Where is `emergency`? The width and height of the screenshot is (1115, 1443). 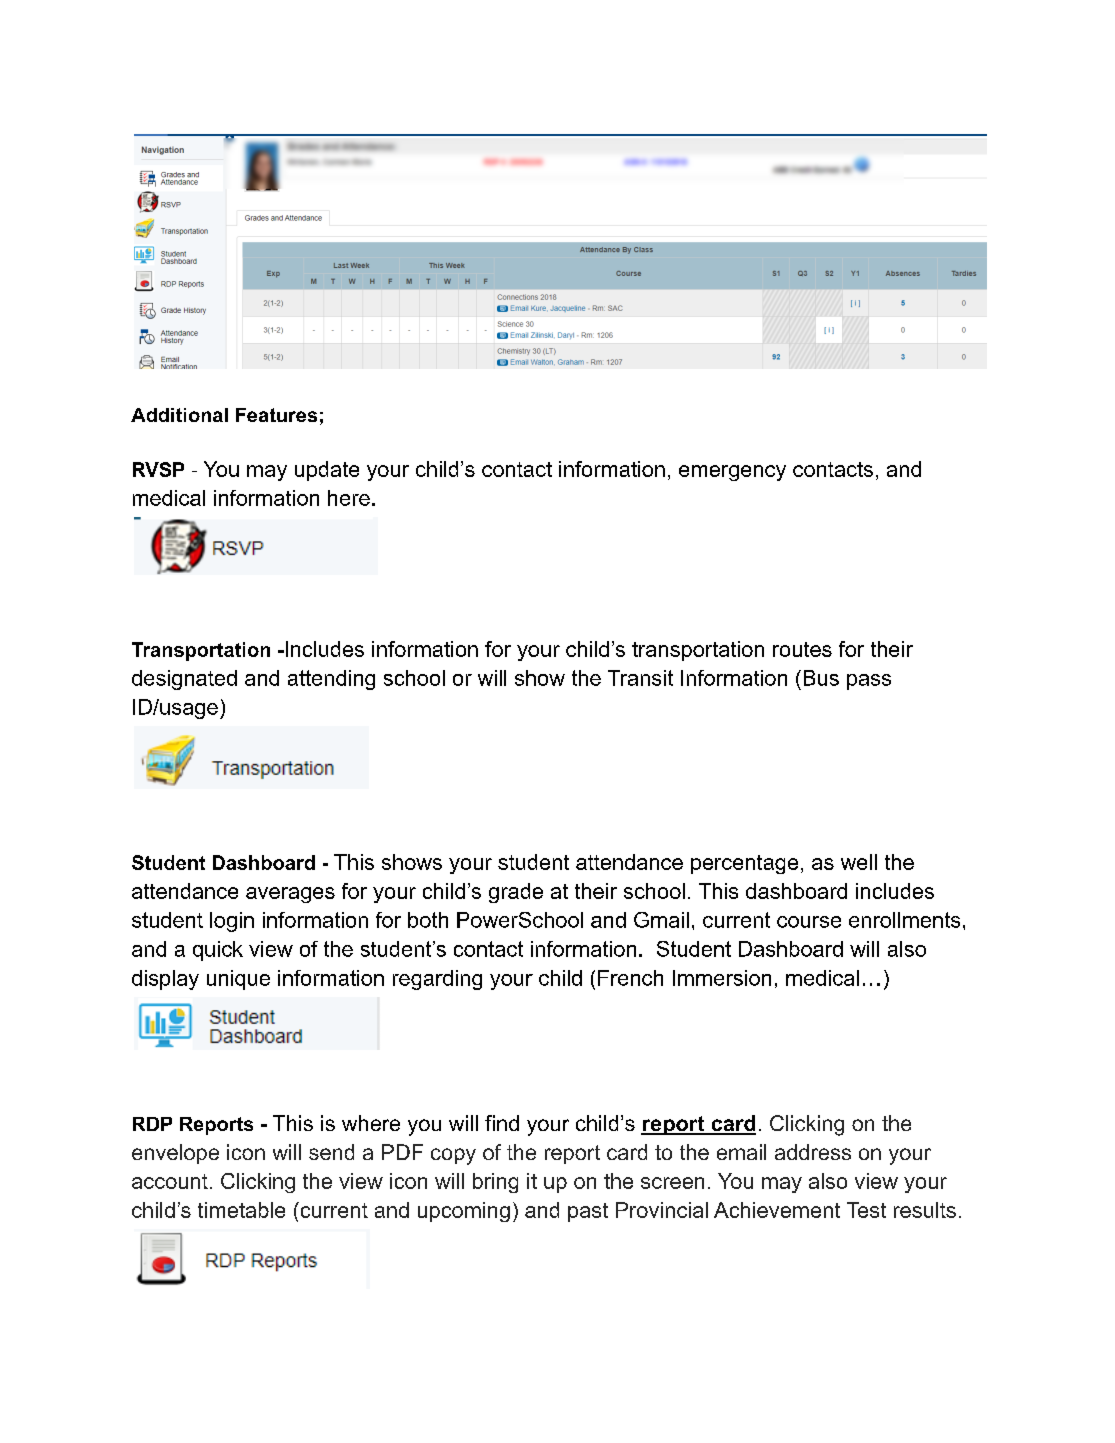
emergency is located at coordinates (732, 473).
